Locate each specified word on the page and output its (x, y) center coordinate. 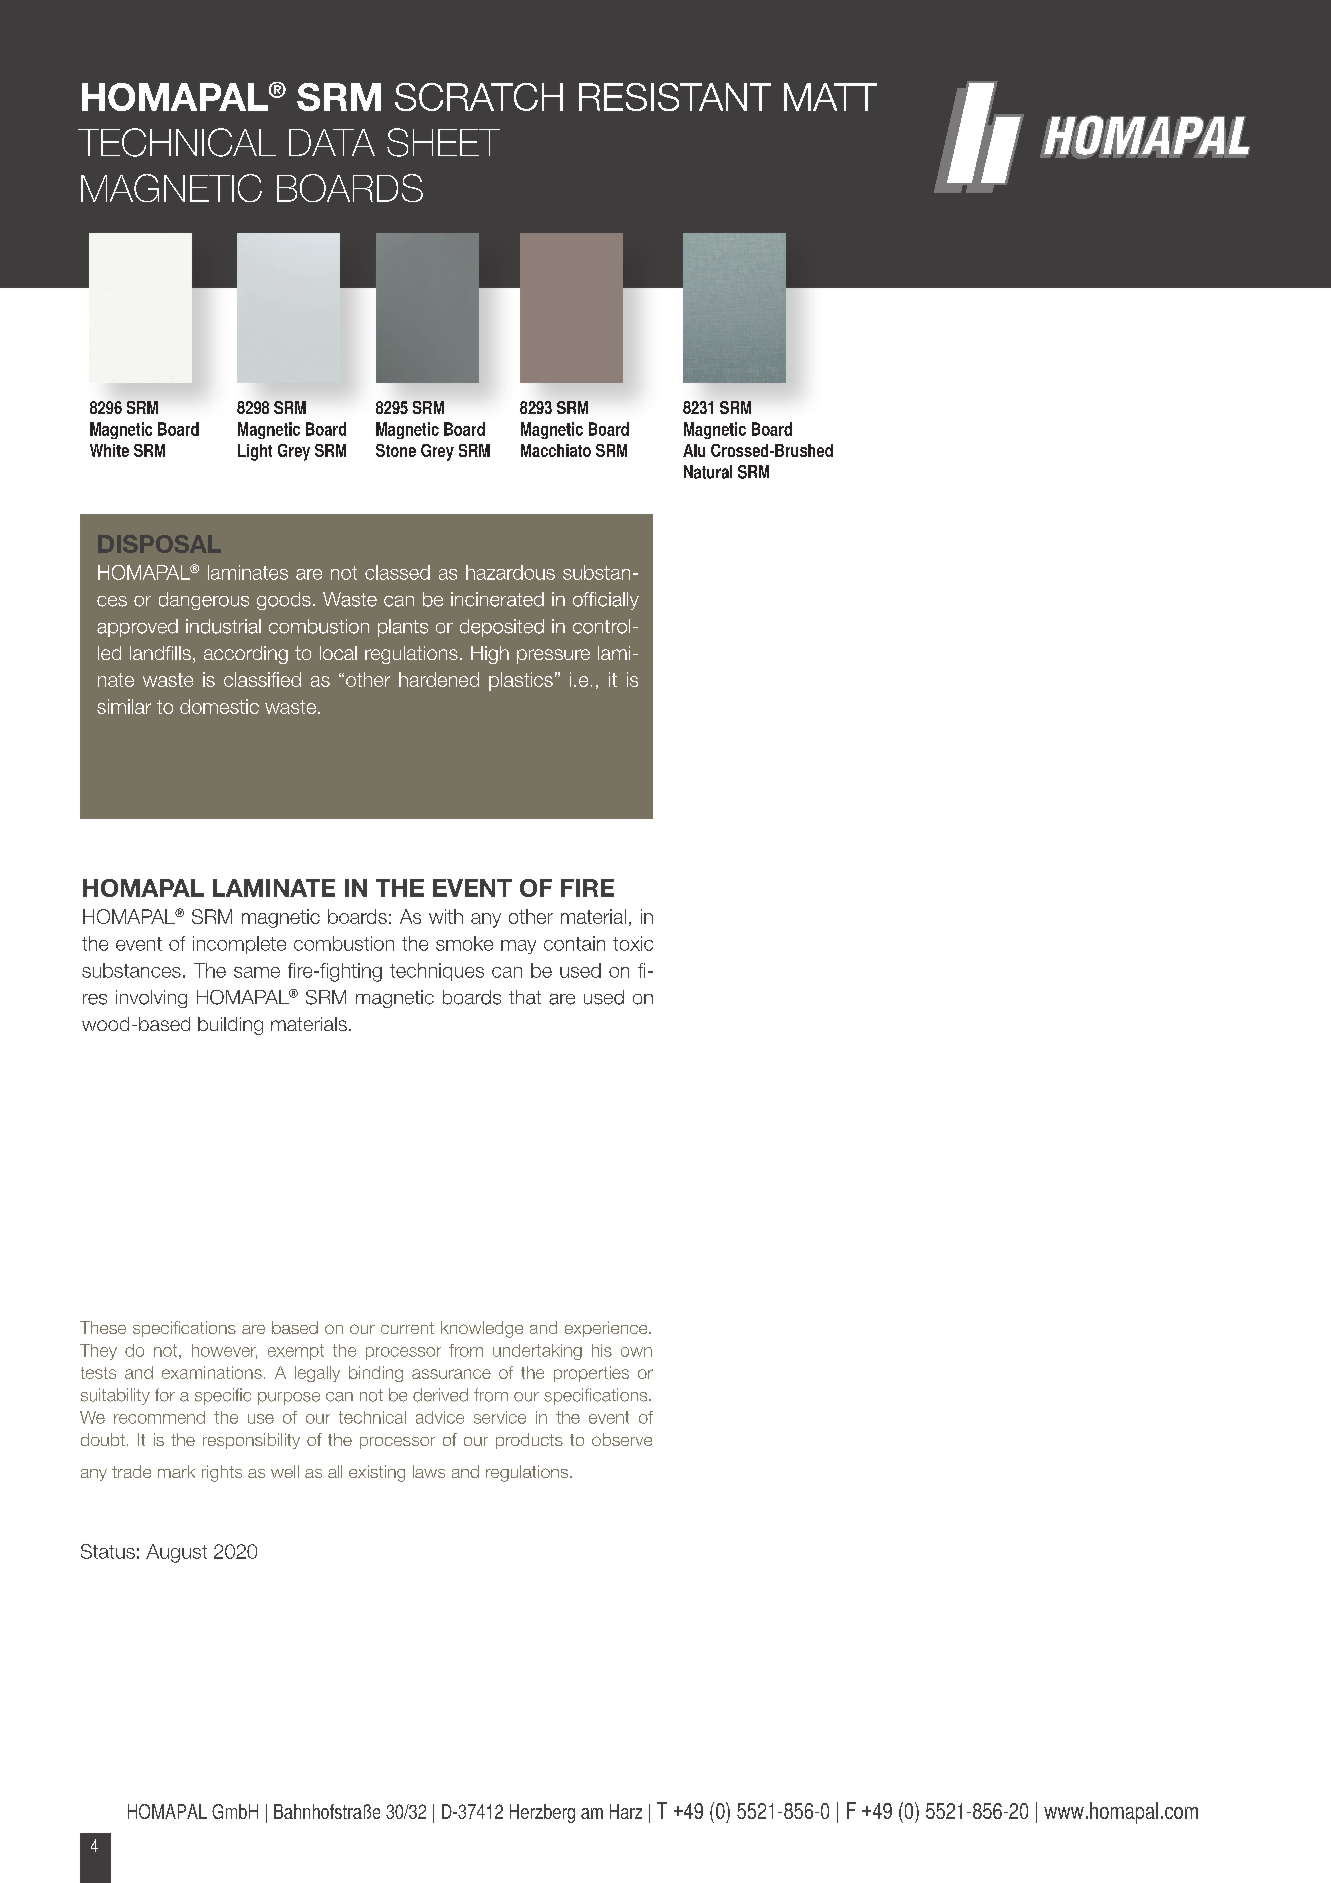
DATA (332, 142)
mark (176, 1471)
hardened (439, 679)
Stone (396, 450)
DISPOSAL (159, 544)
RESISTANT (675, 97)
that (525, 997)
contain (574, 943)
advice (440, 1417)
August (176, 1553)
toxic (633, 943)
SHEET (443, 142)
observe (622, 1439)
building (230, 1026)
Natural (708, 472)
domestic (219, 706)
